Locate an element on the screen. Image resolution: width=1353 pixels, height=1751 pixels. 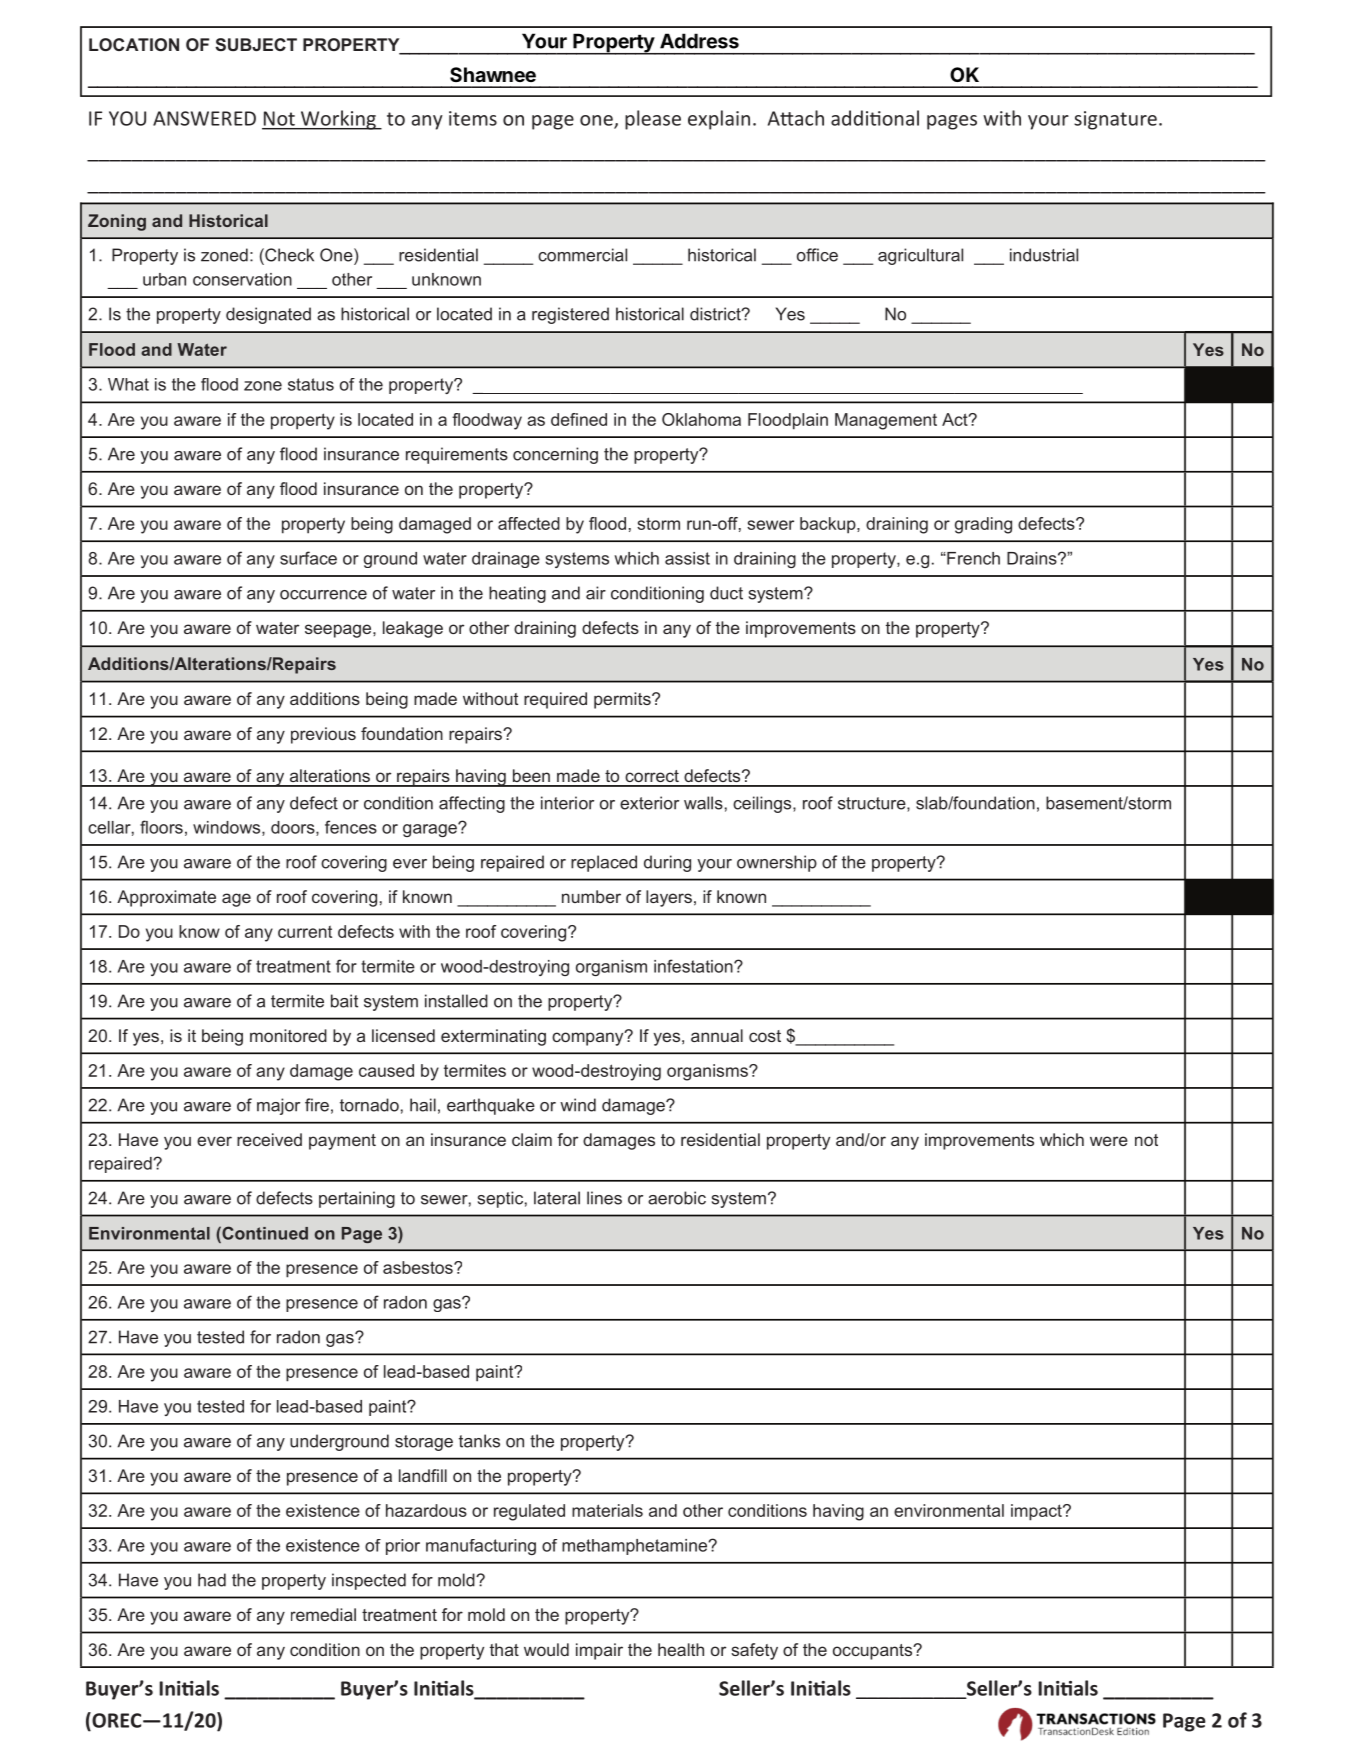
exterminating is located at coordinates (493, 1037).
